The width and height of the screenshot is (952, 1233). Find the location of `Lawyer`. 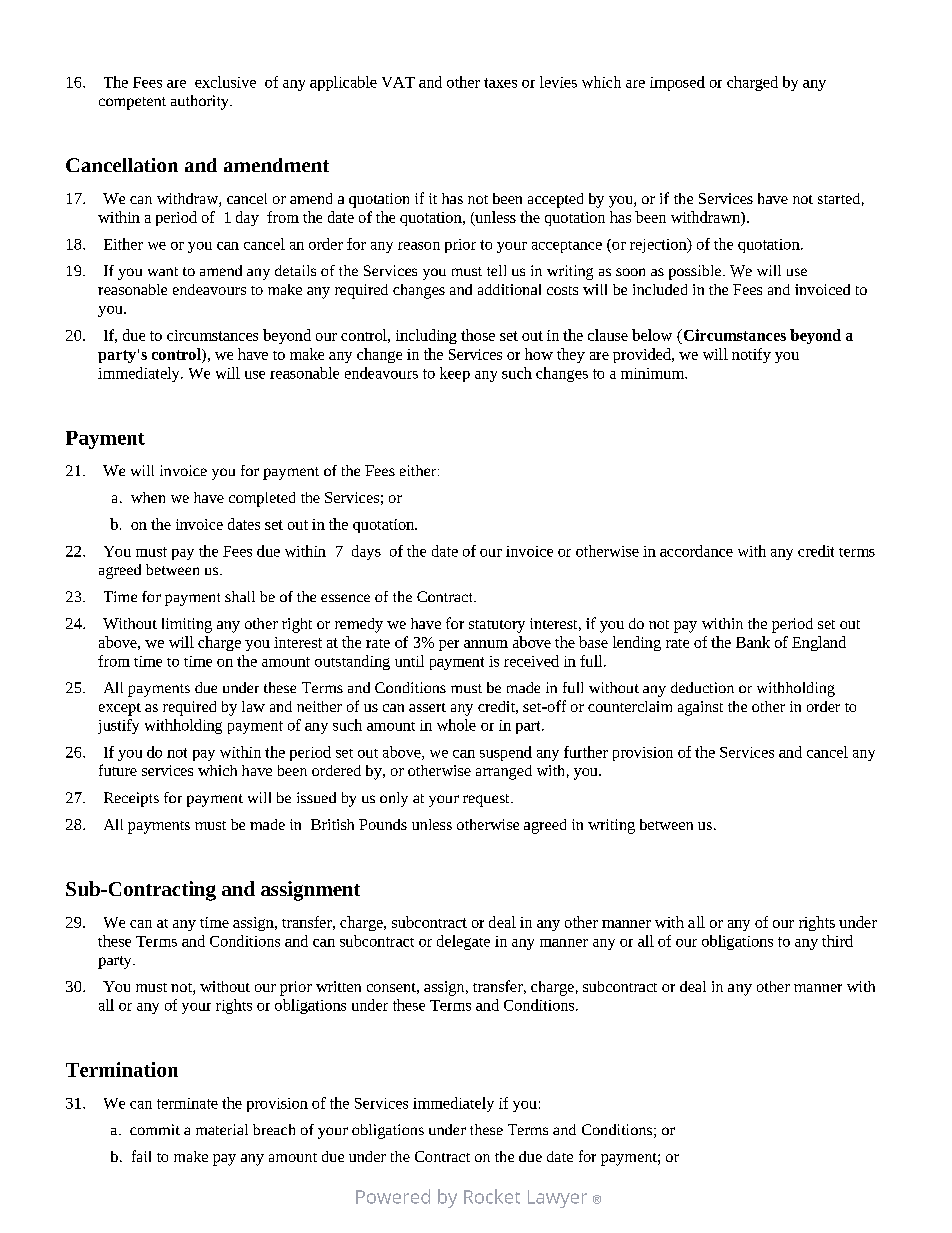

Lawyer is located at coordinates (557, 1199).
